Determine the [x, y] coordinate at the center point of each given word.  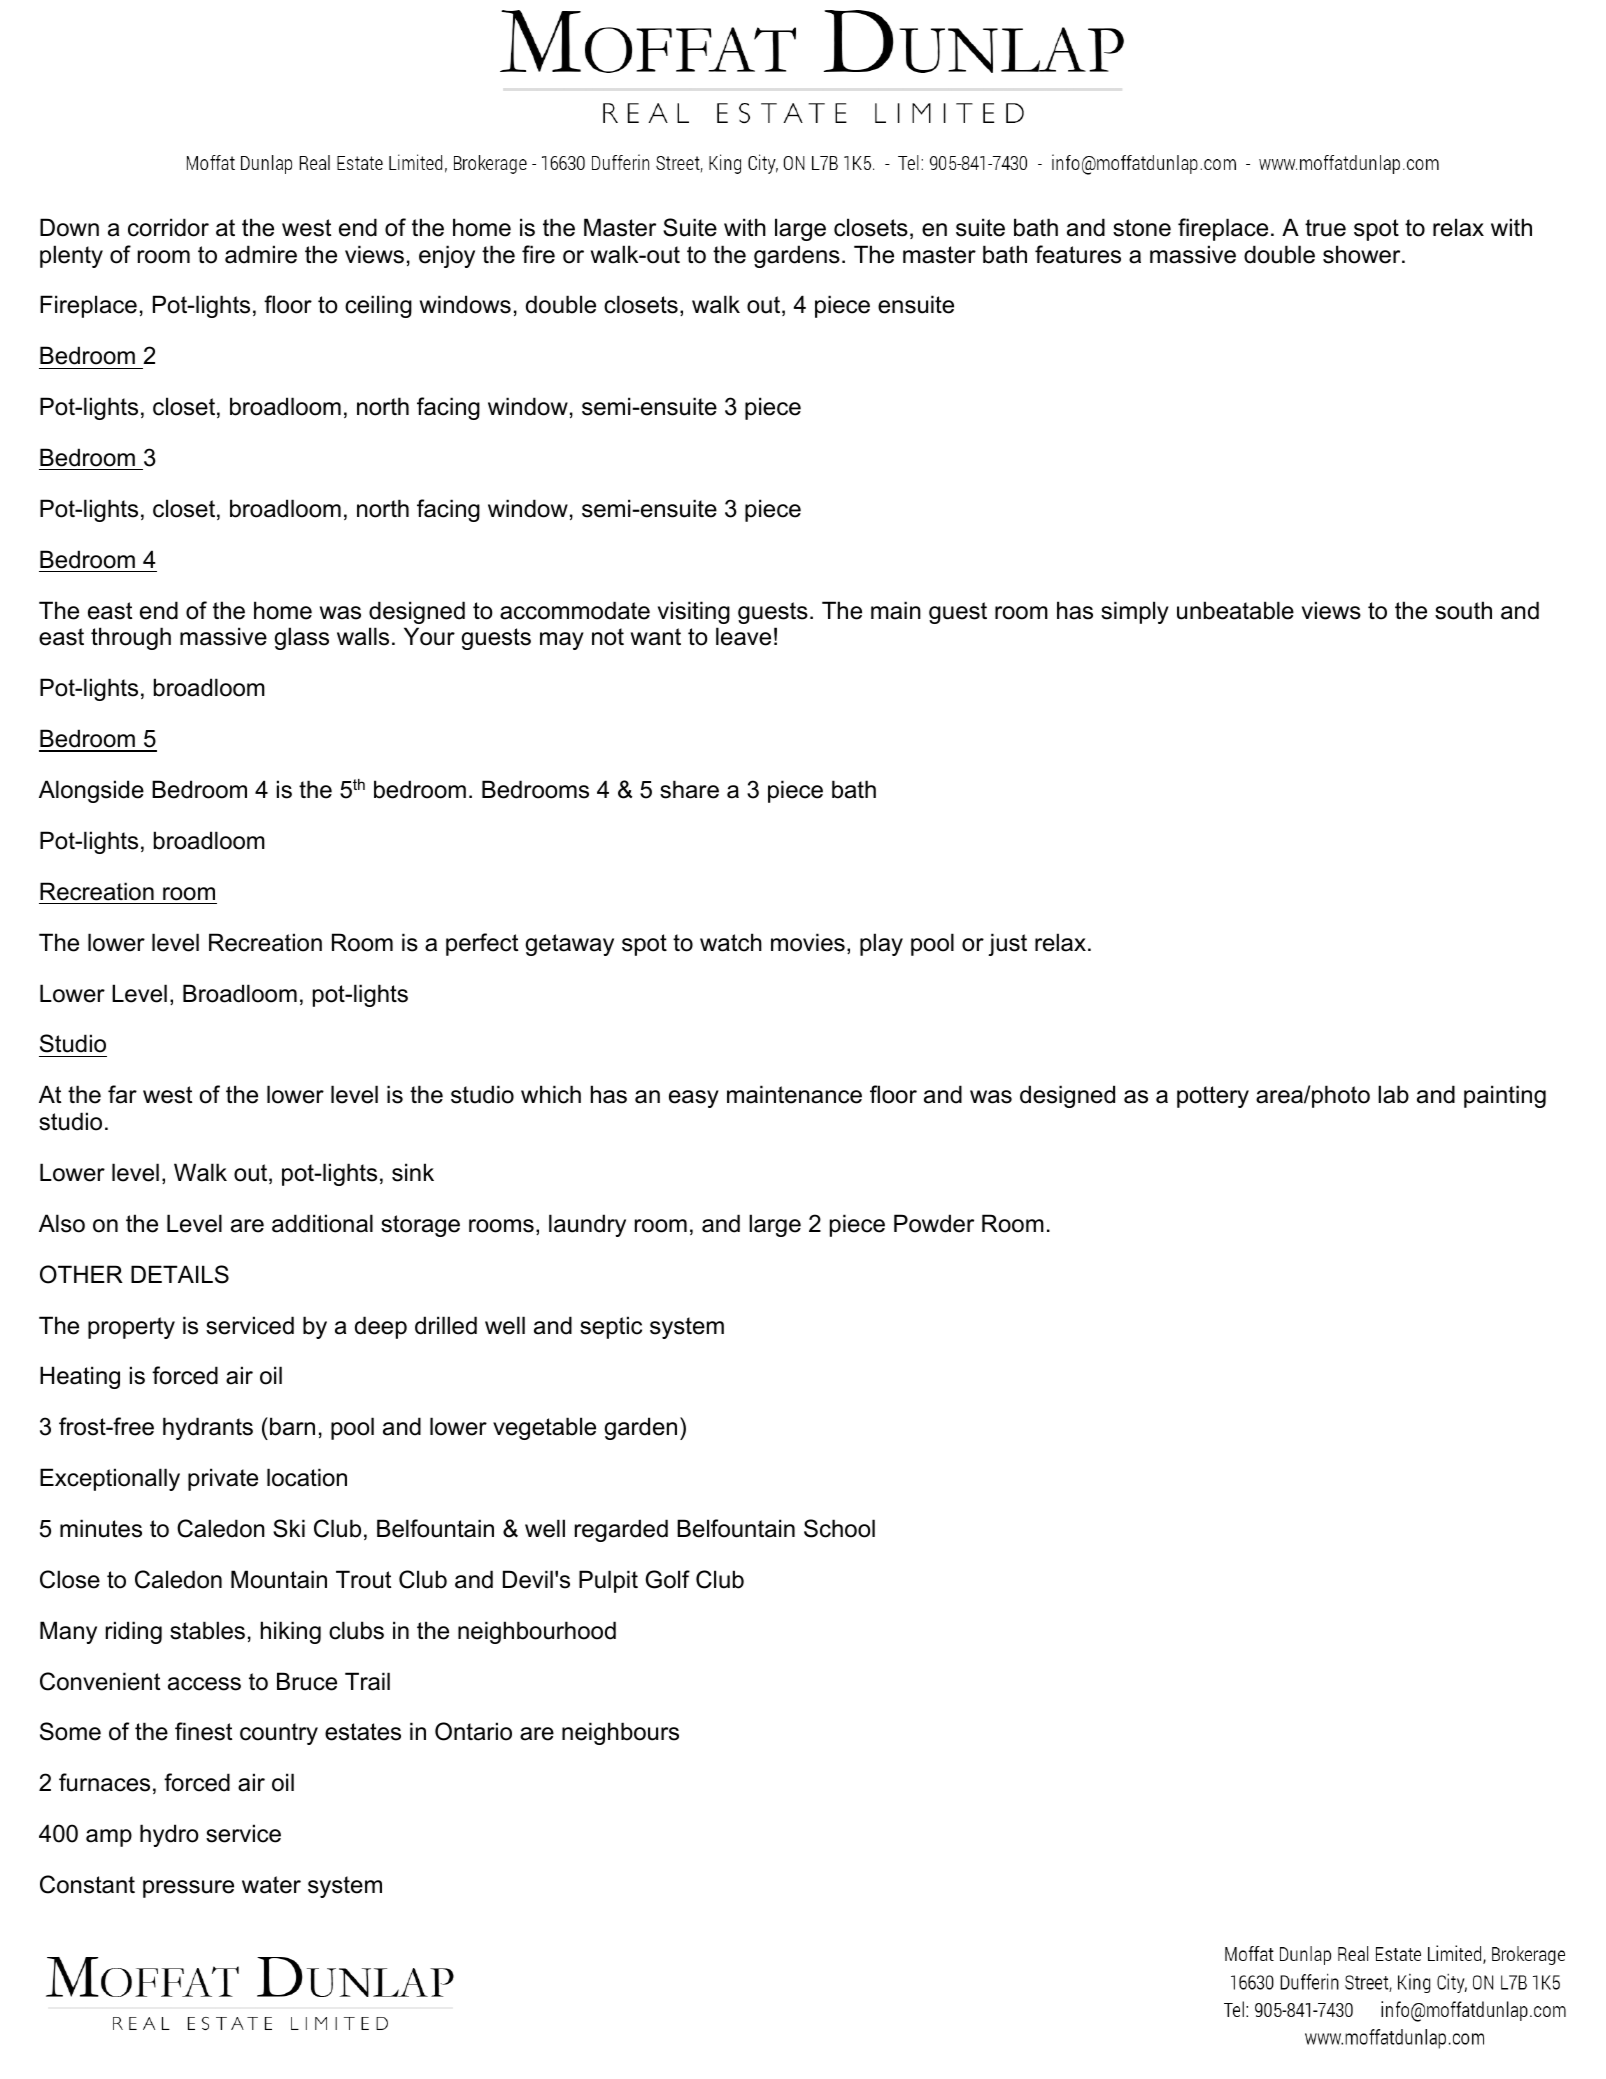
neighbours [620, 1733]
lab [1393, 1094]
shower [1363, 254]
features [1078, 254]
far [122, 1094]
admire [261, 254]
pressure [188, 1889]
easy [694, 1099]
